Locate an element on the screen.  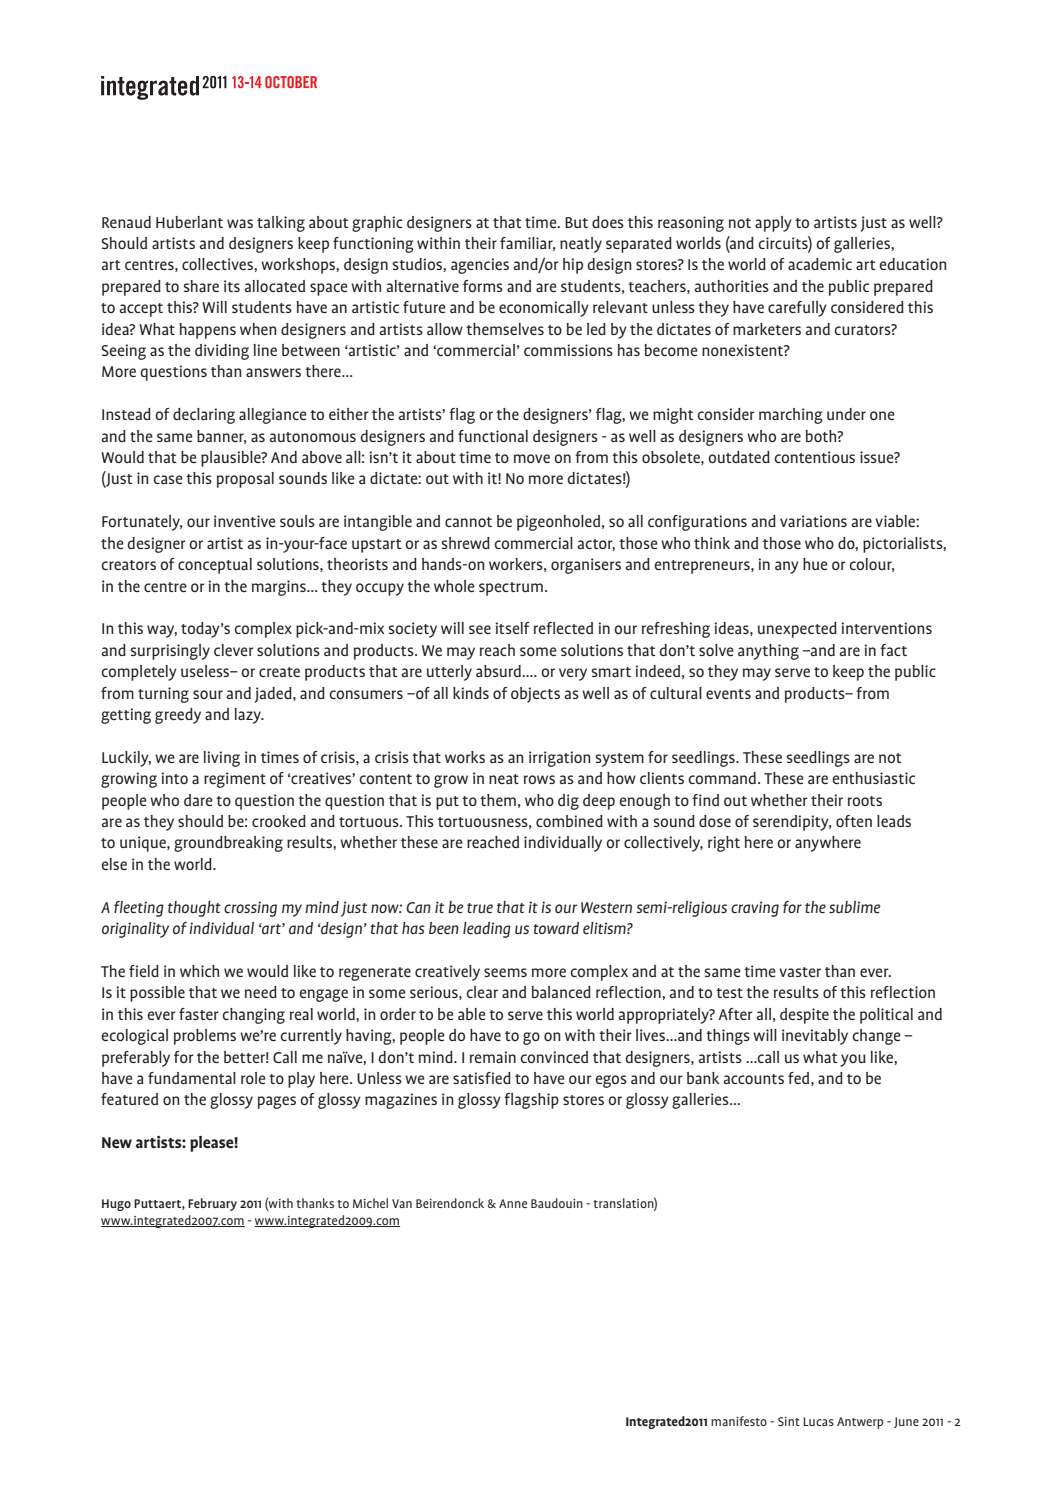
sour is located at coordinates (208, 694).
